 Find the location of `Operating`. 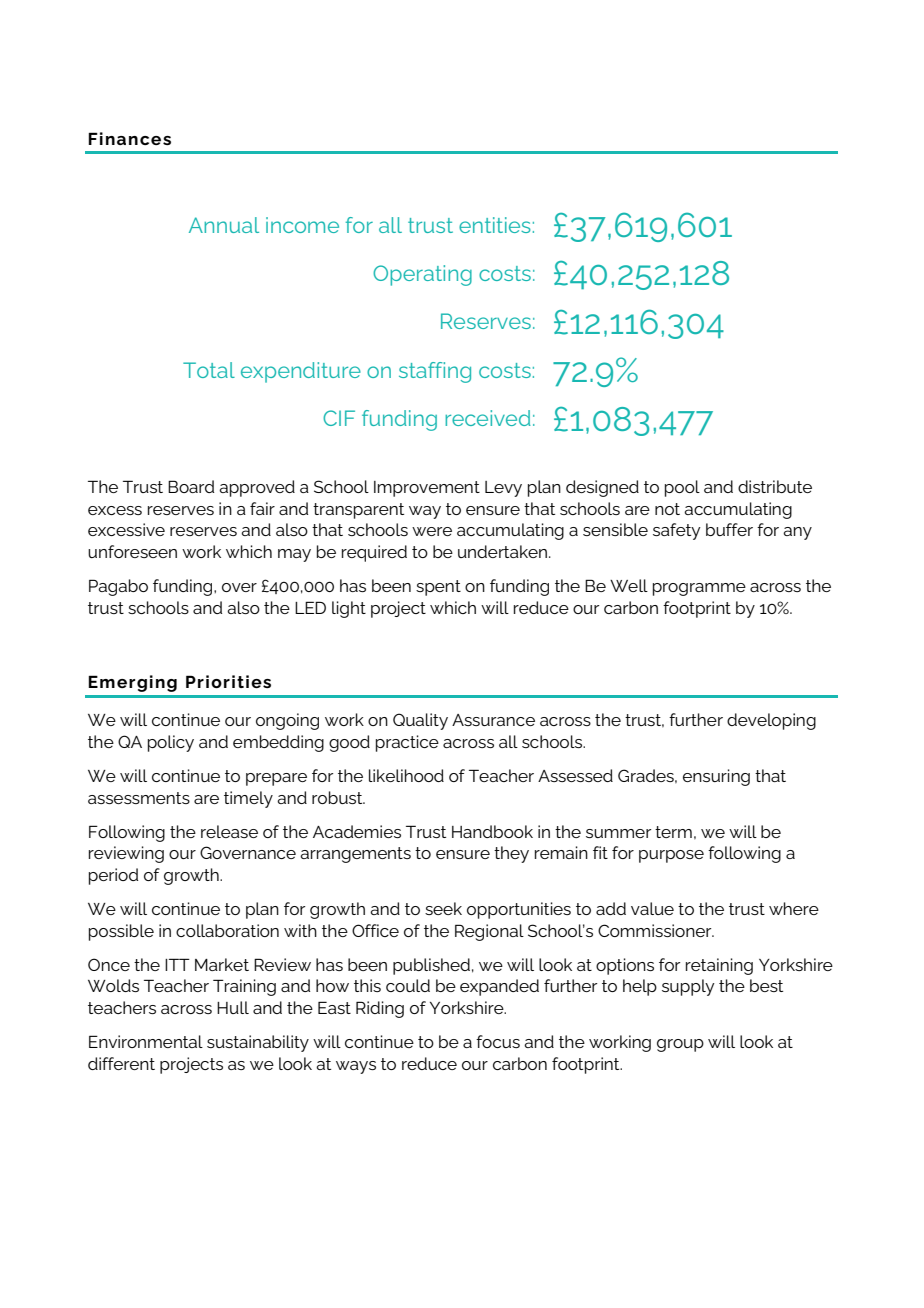

Operating is located at coordinates (422, 275).
